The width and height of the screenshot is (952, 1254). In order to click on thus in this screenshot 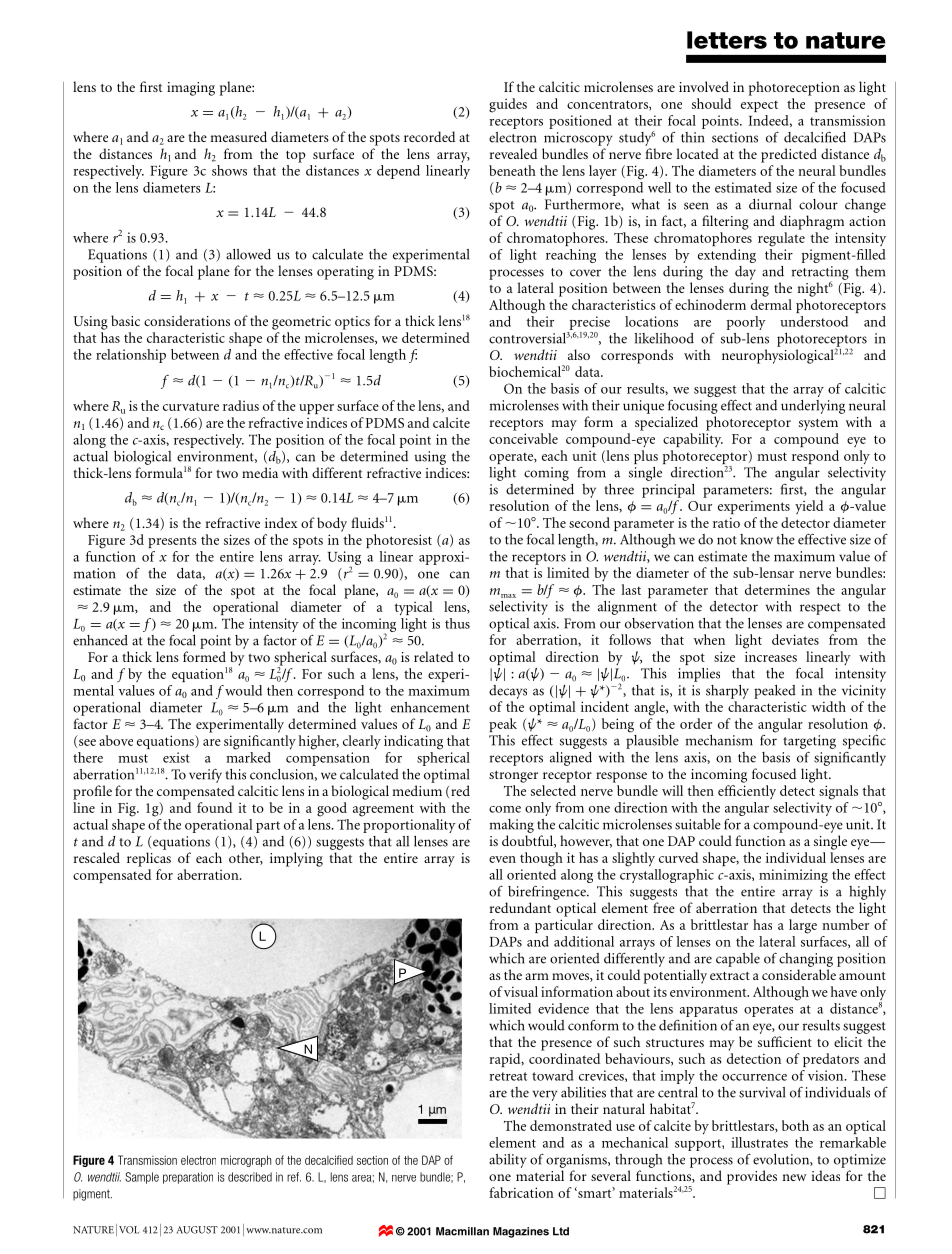, I will do `click(457, 623)`.
